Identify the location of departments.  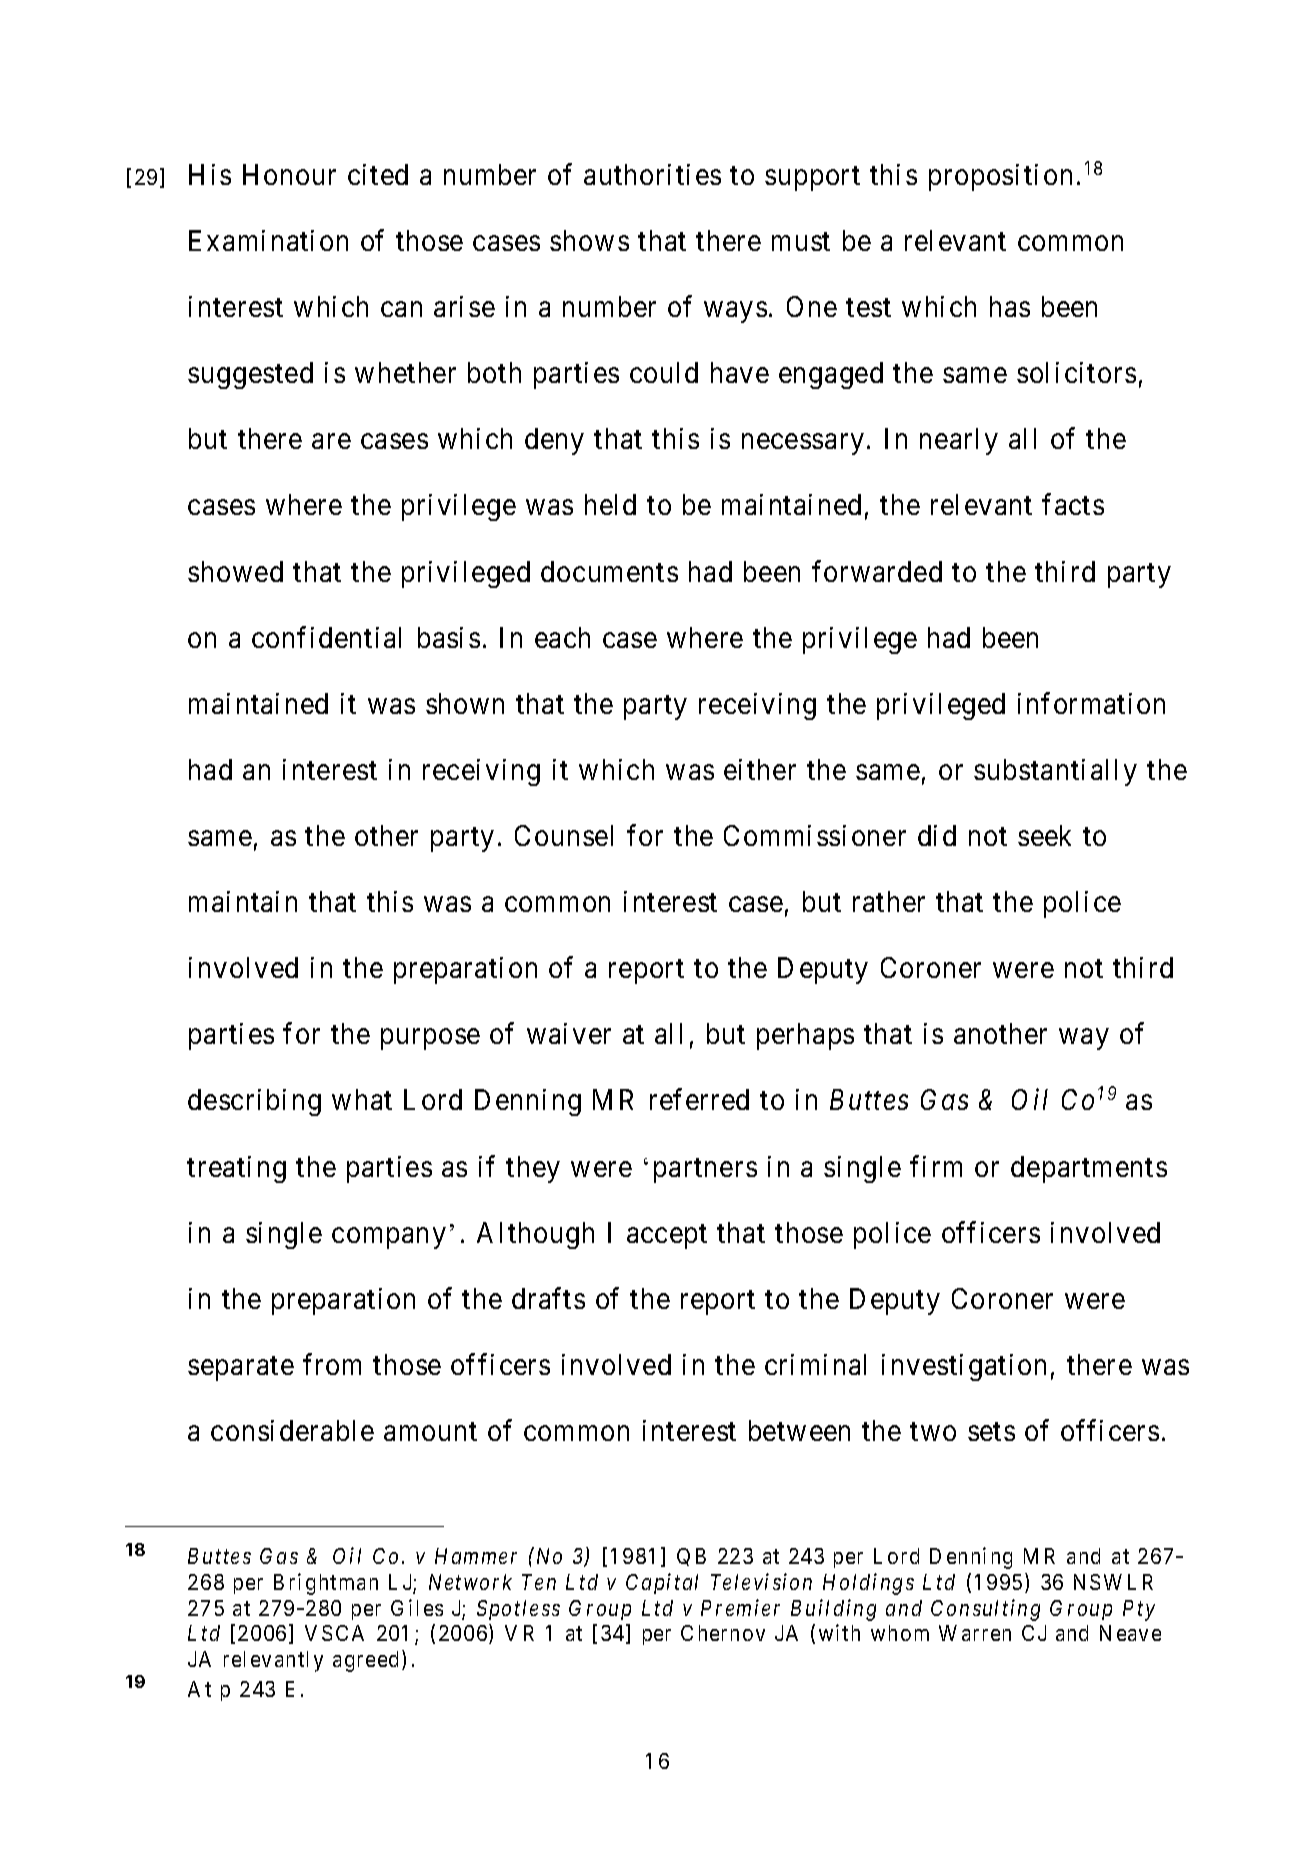
(1089, 1169).
